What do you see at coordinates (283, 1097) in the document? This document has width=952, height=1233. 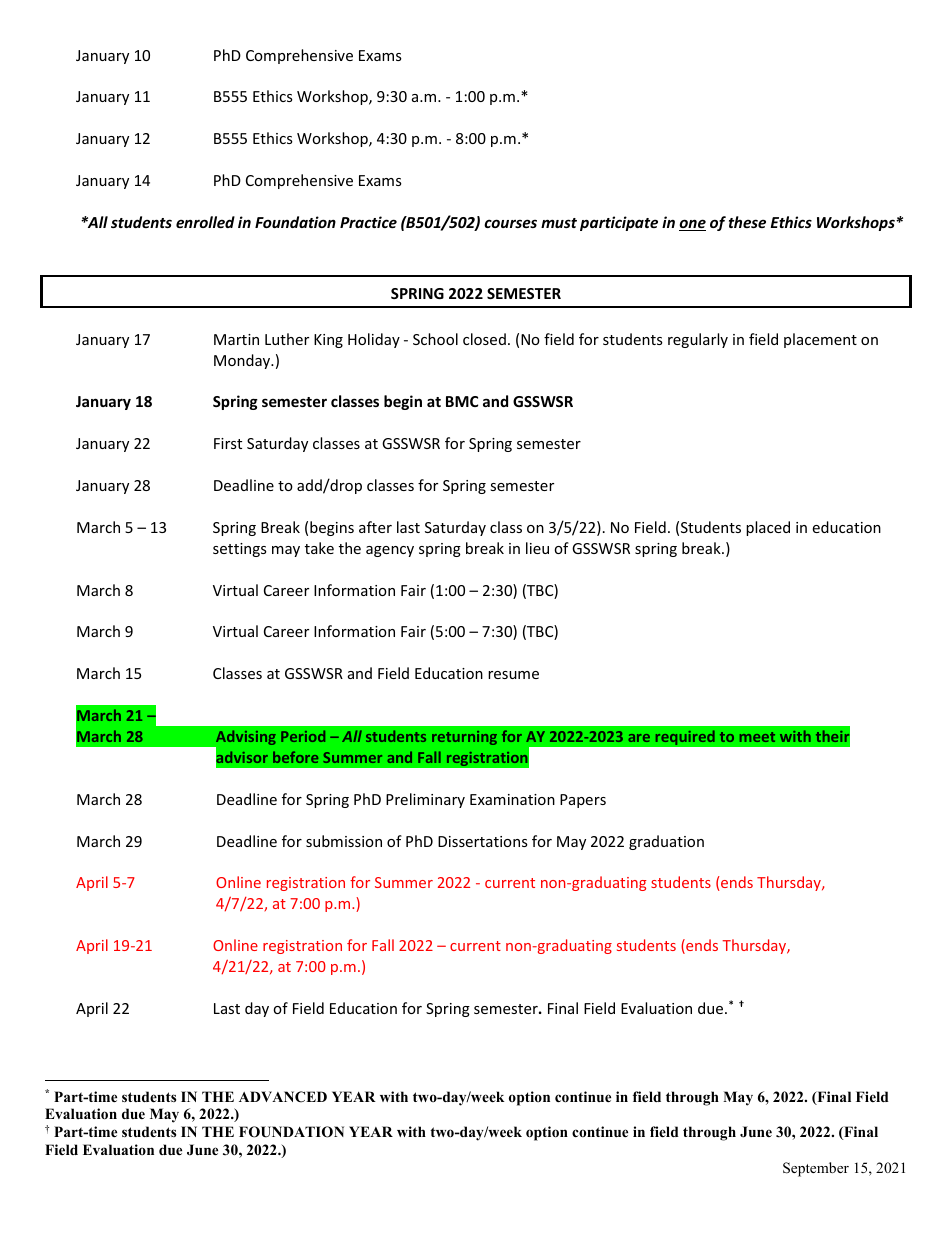 I see `ADVANCED` at bounding box center [283, 1097].
